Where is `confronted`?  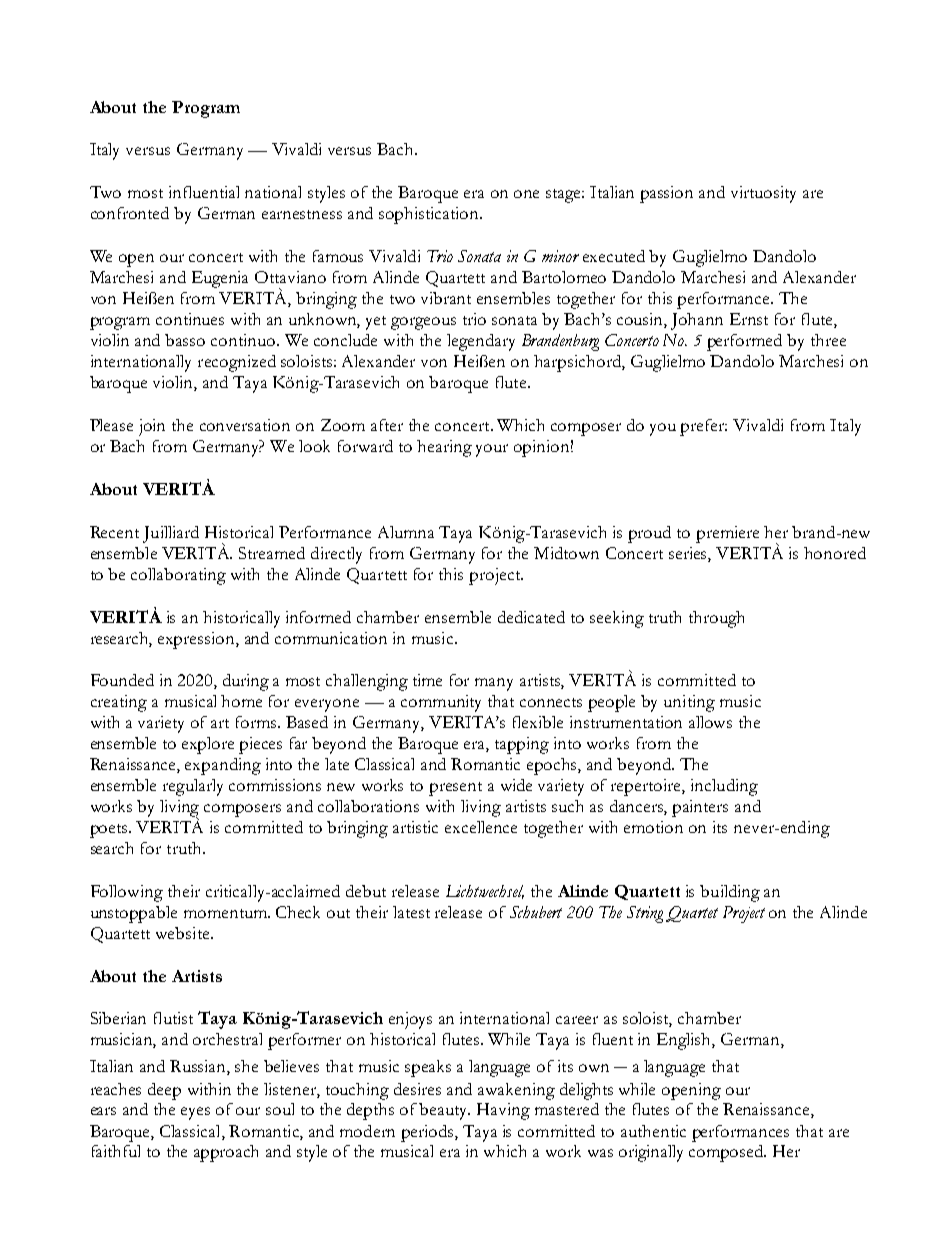
confronted is located at coordinates (130, 213).
